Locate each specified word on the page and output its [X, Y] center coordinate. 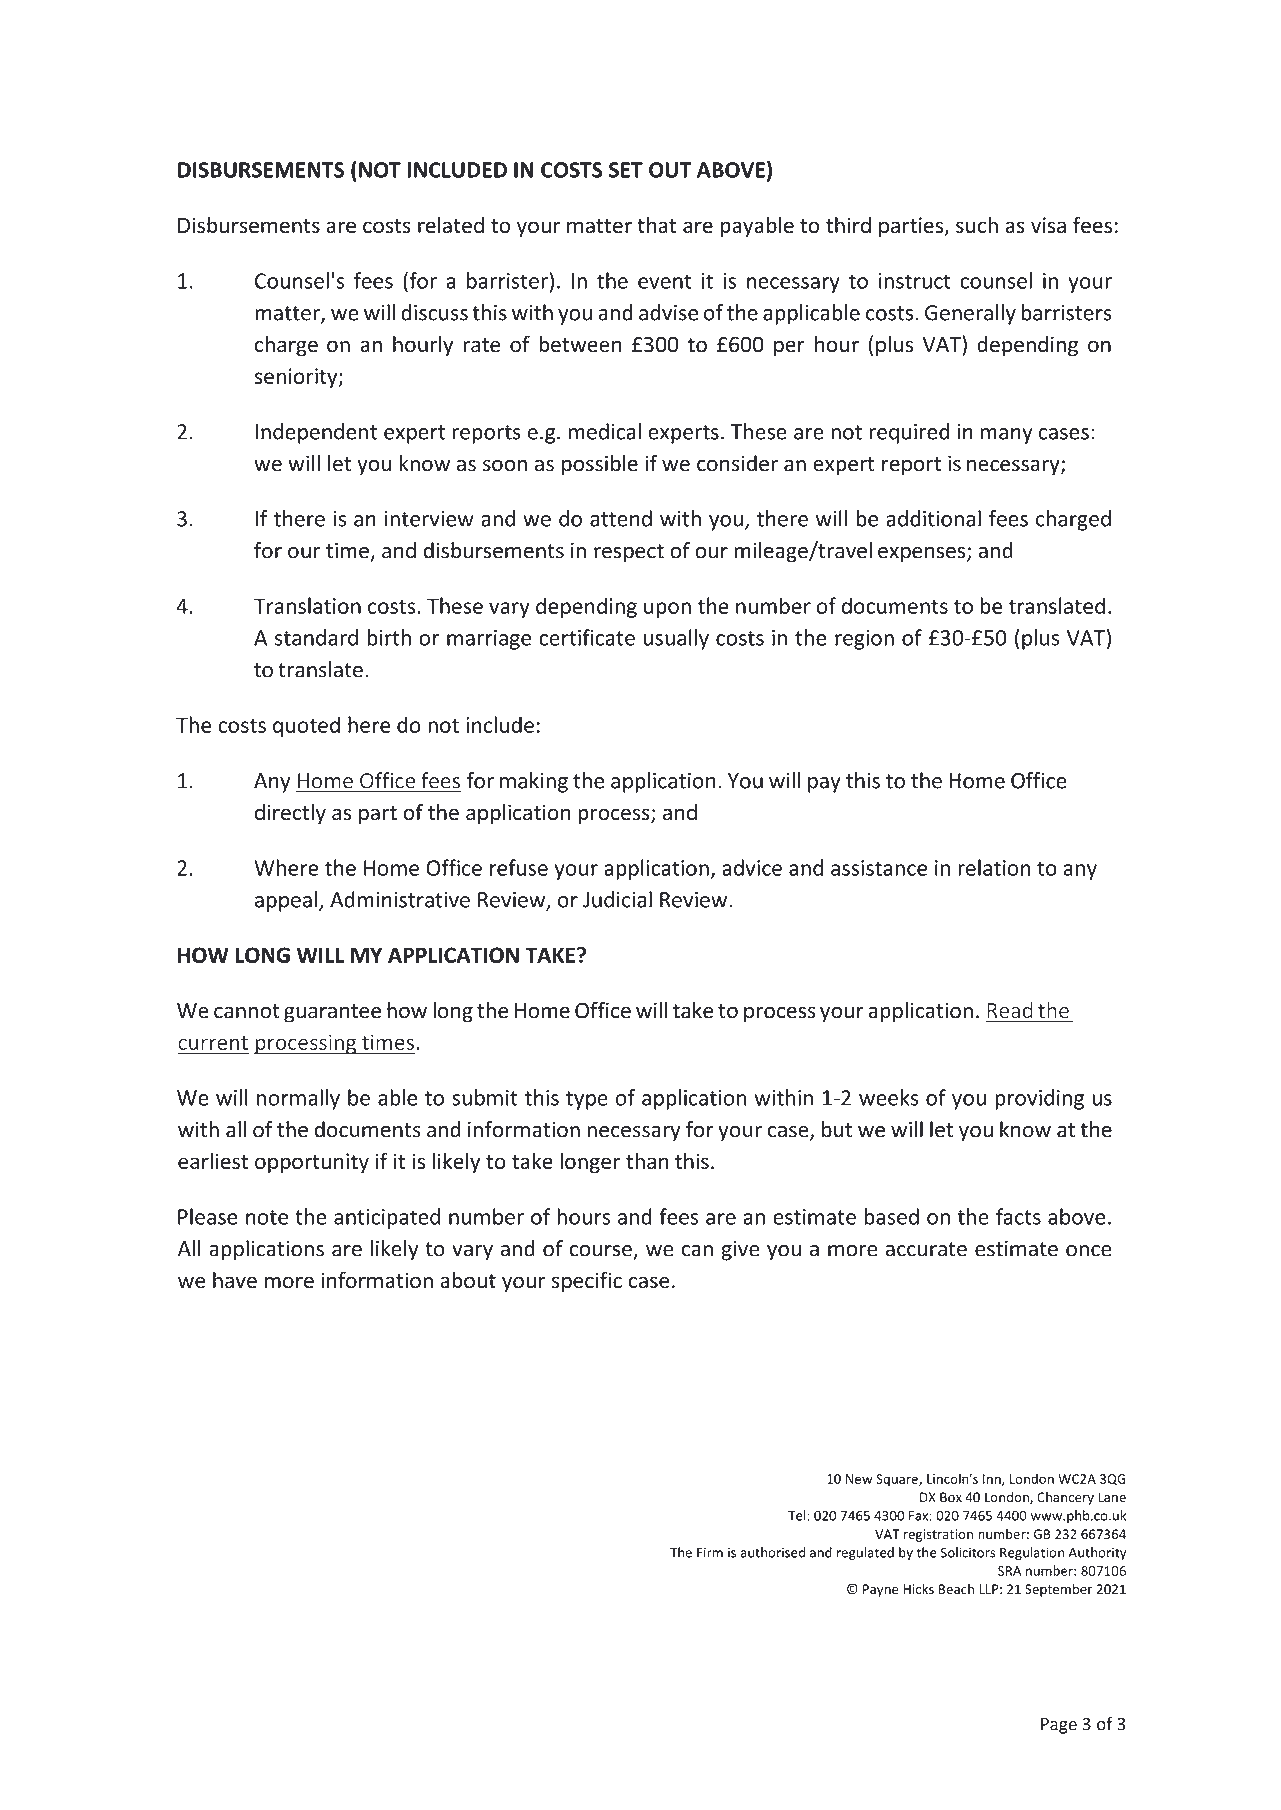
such [977, 224]
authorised [772, 1552]
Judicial [617, 899]
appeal [286, 901]
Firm [710, 1552]
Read [1009, 1011]
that [656, 225]
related [451, 224]
